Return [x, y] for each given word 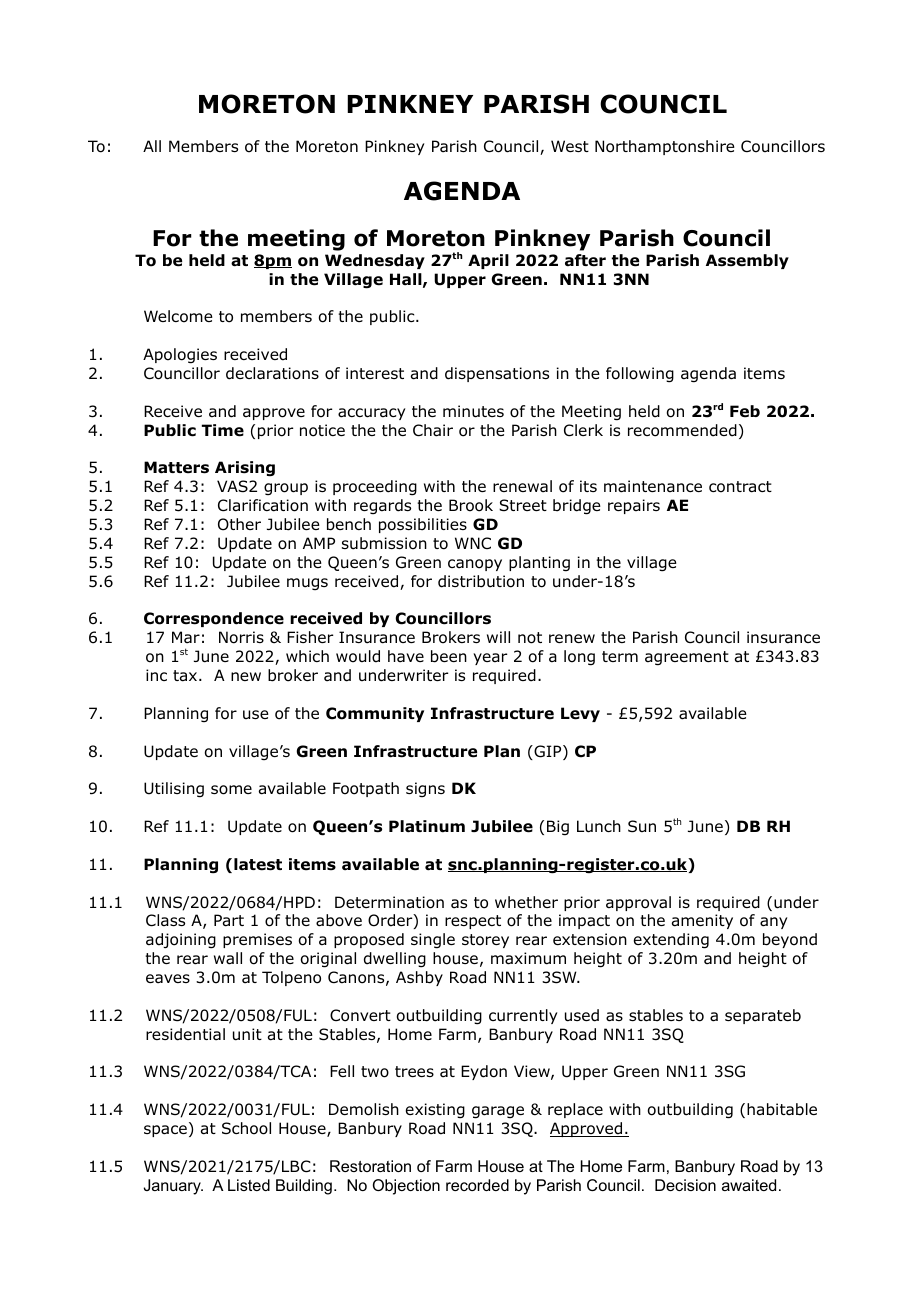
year [490, 659]
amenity [702, 921]
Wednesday [375, 261]
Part [229, 920]
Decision [685, 1185]
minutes [473, 411]
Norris [241, 637]
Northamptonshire [665, 147]
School [246, 1128]
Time [223, 430]
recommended [682, 430]
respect [473, 922]
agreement [687, 658]
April [488, 261]
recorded [477, 1185]
